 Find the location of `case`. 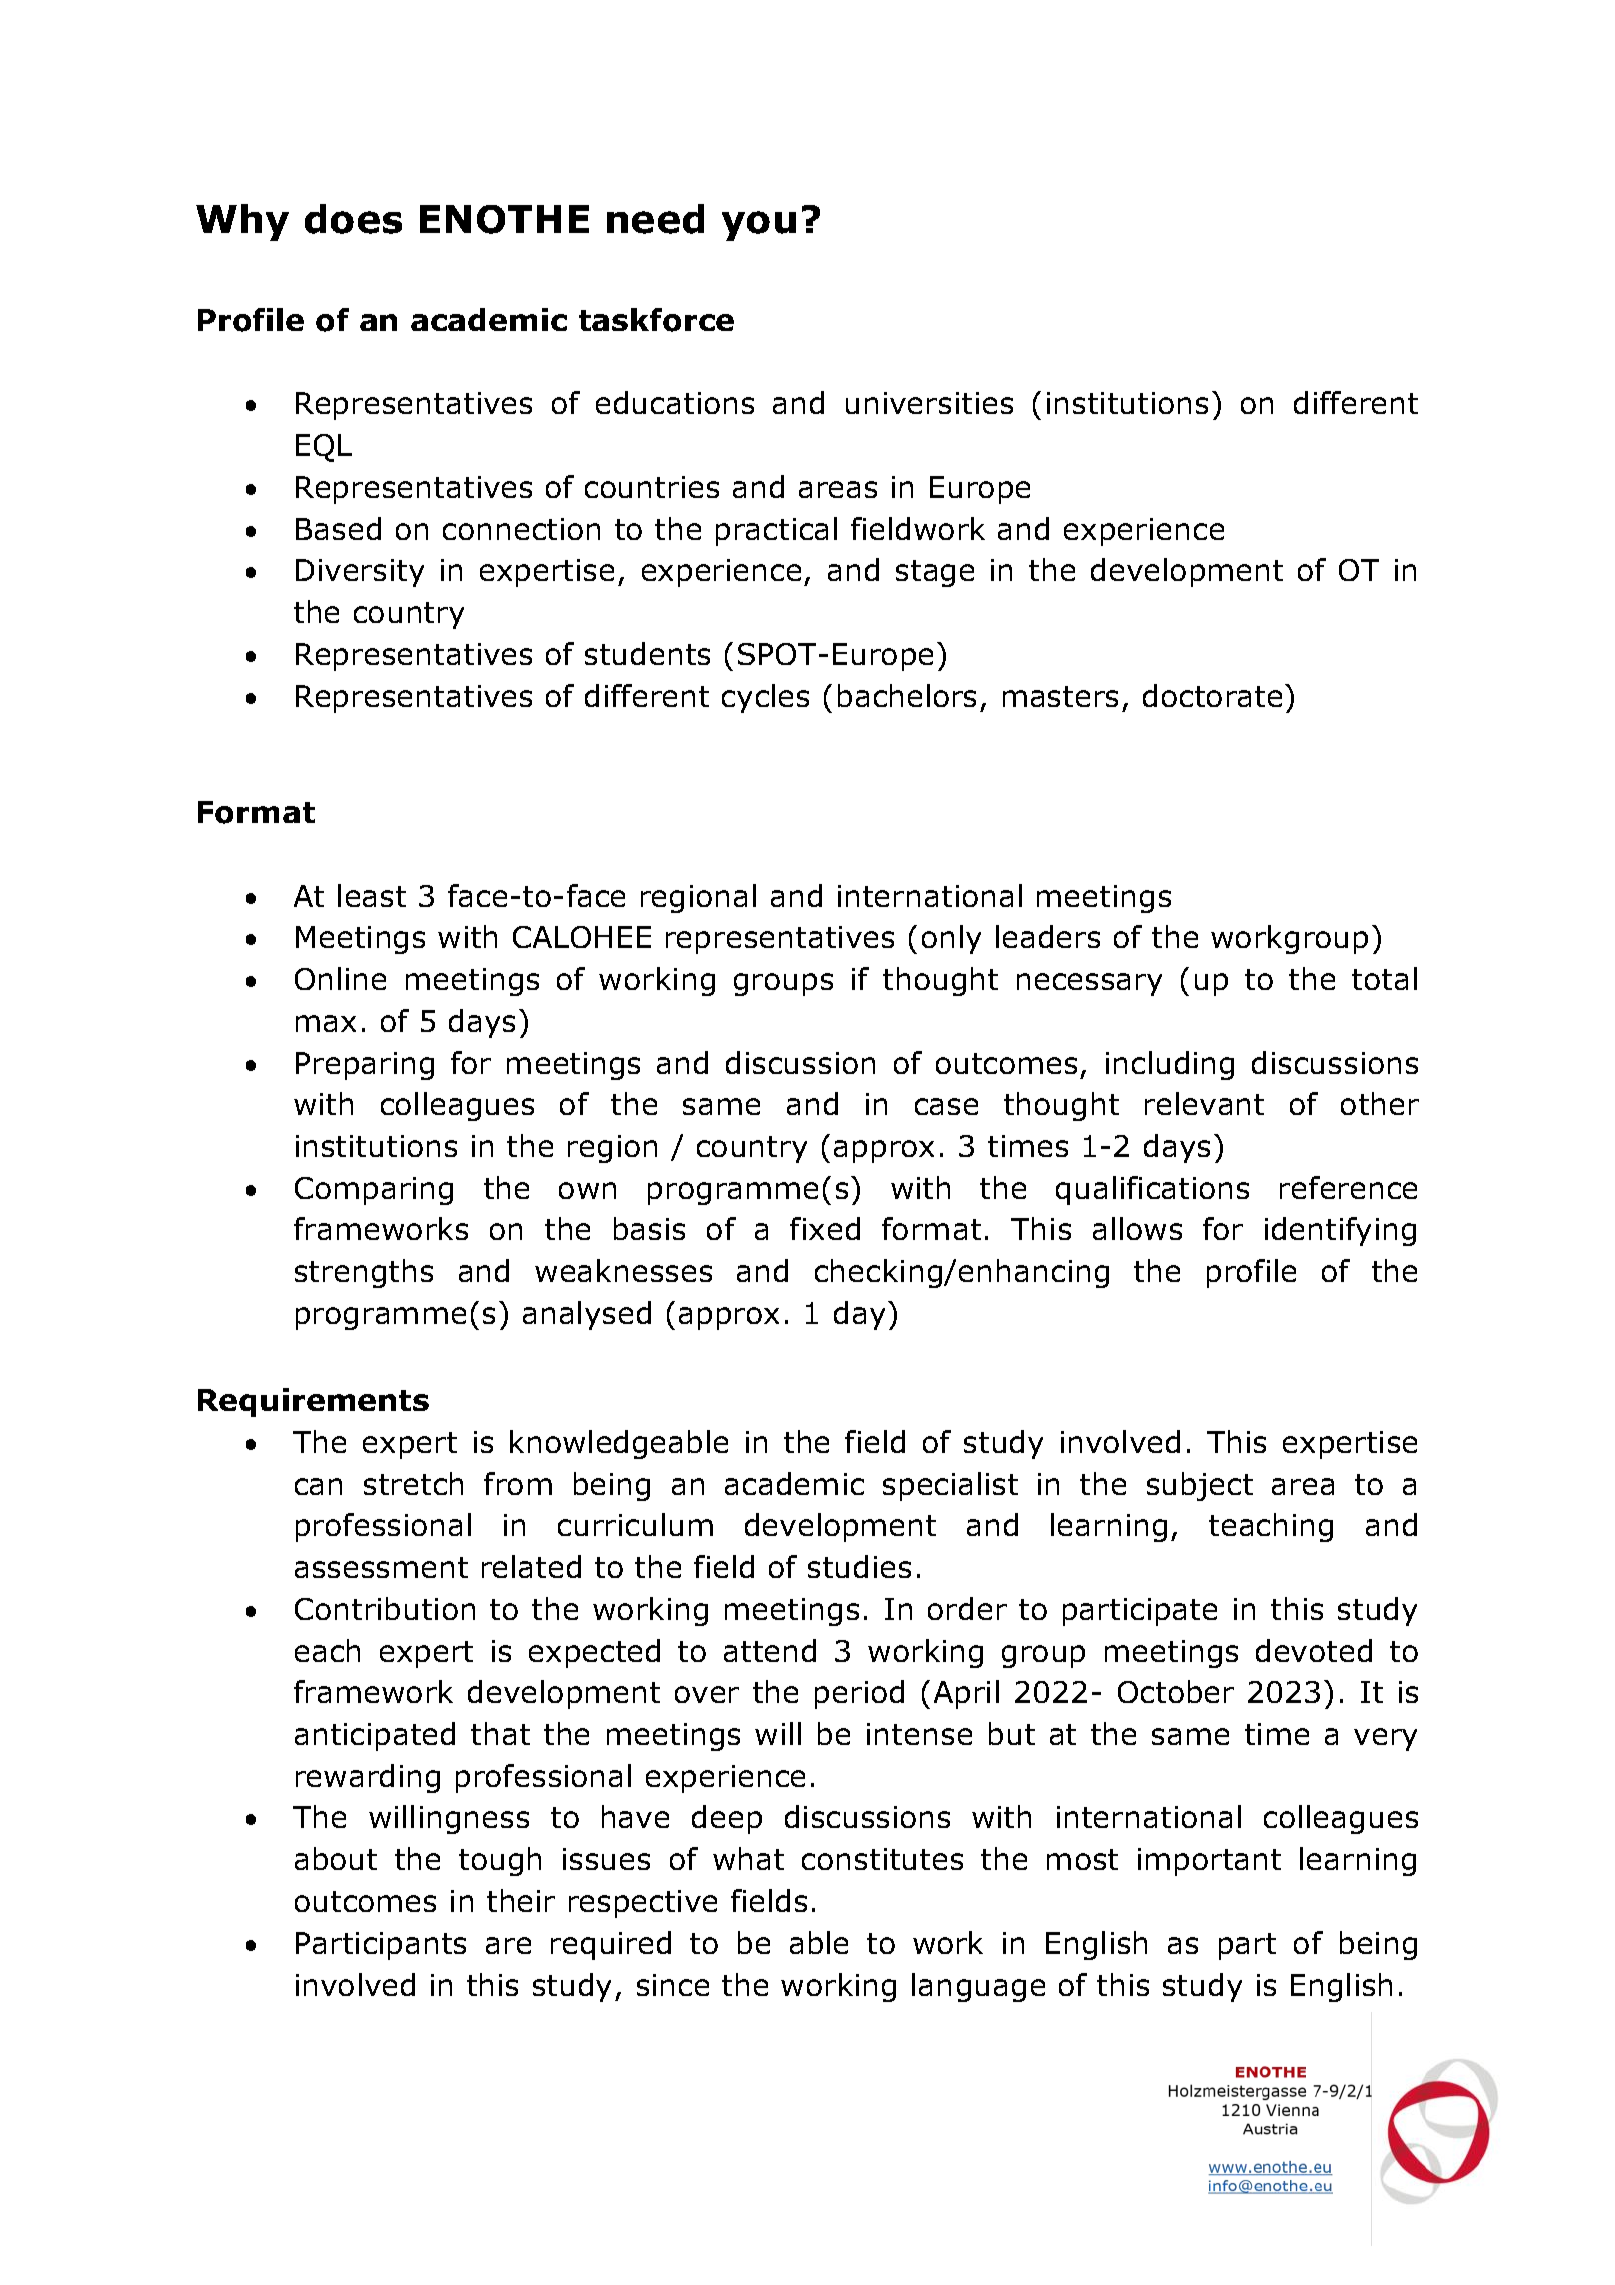

case is located at coordinates (946, 1106).
